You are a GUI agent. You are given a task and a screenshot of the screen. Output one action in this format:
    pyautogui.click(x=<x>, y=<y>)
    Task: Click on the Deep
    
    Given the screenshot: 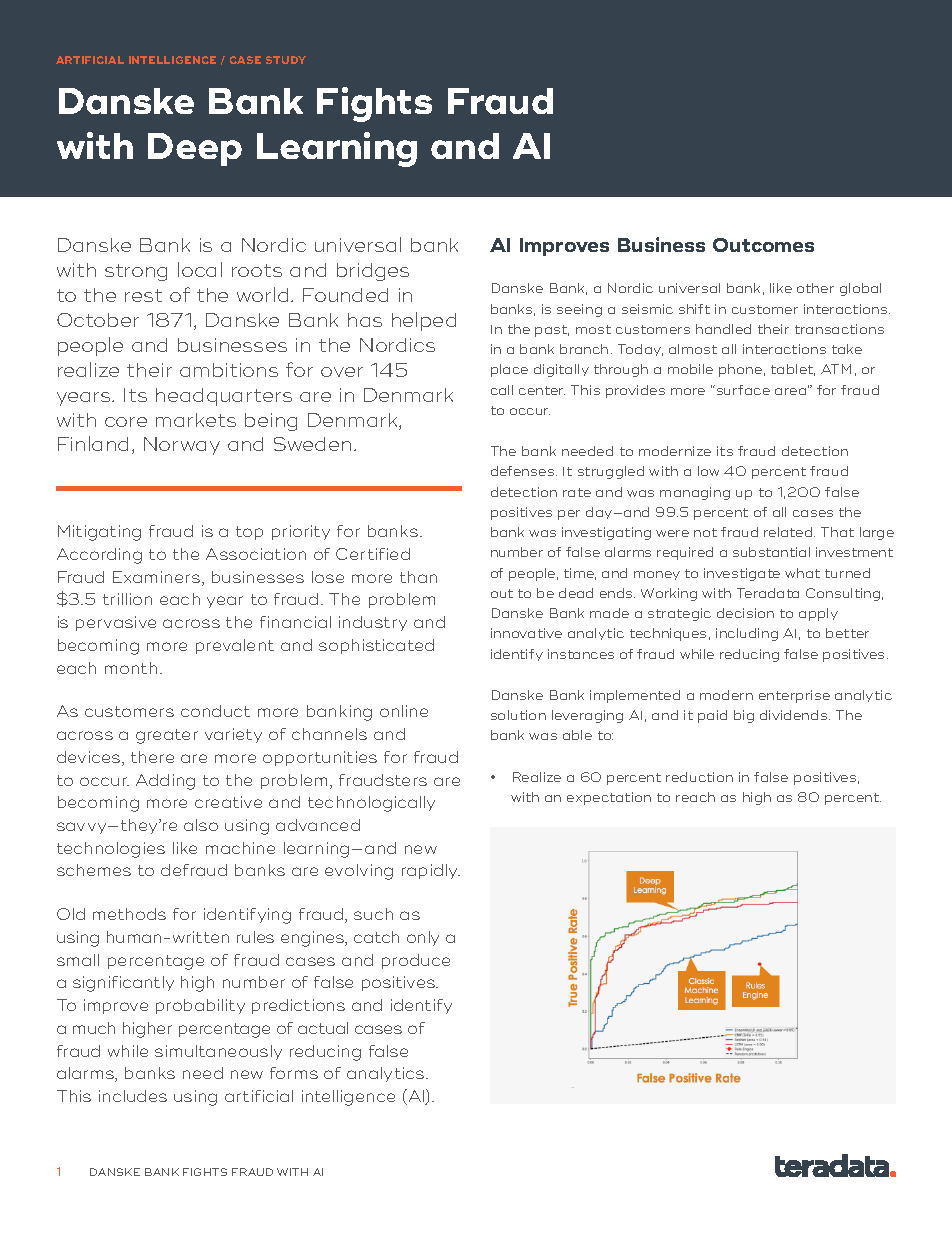 What is the action you would take?
    pyautogui.click(x=195, y=149)
